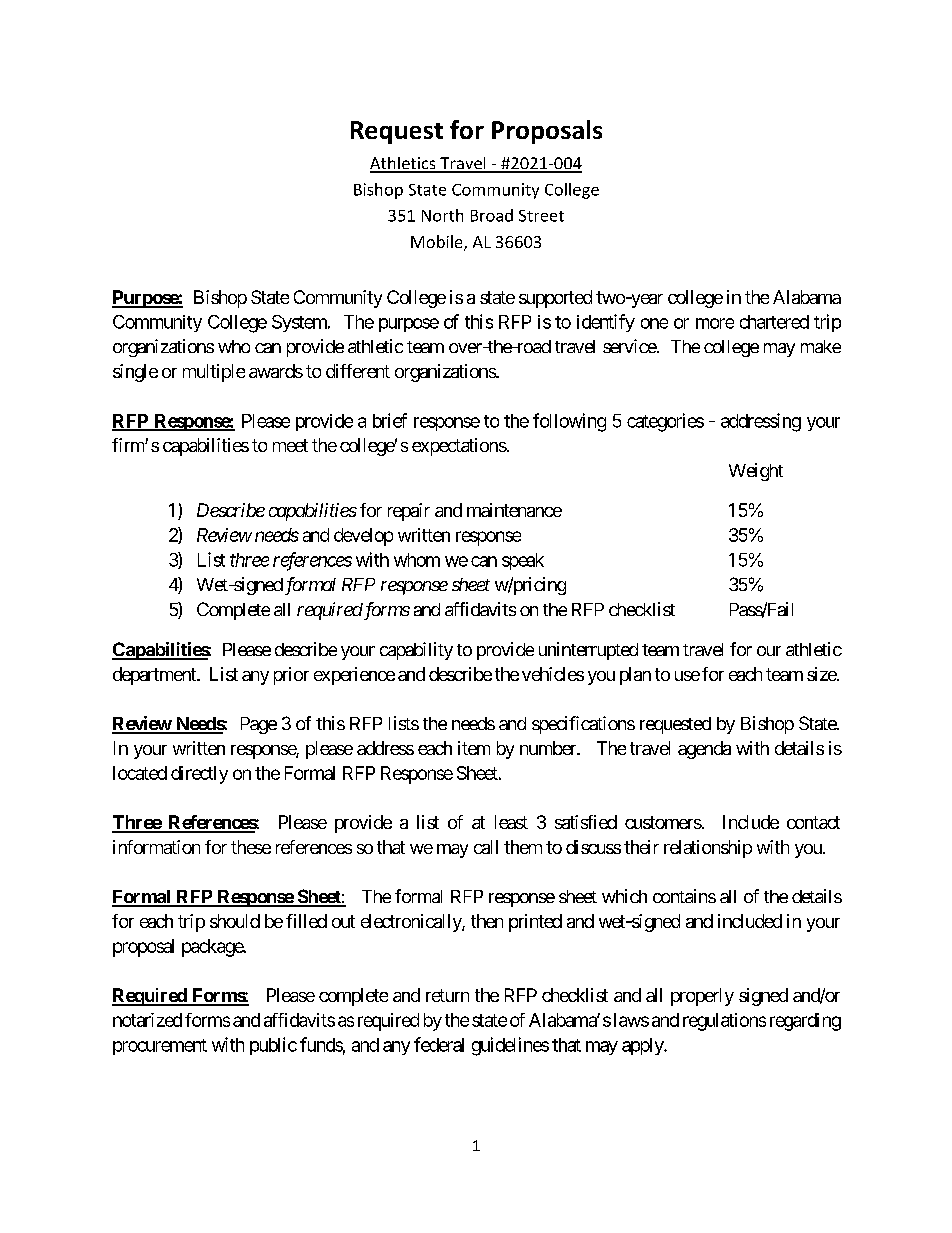  I want to click on Mobile, so click(438, 243).
